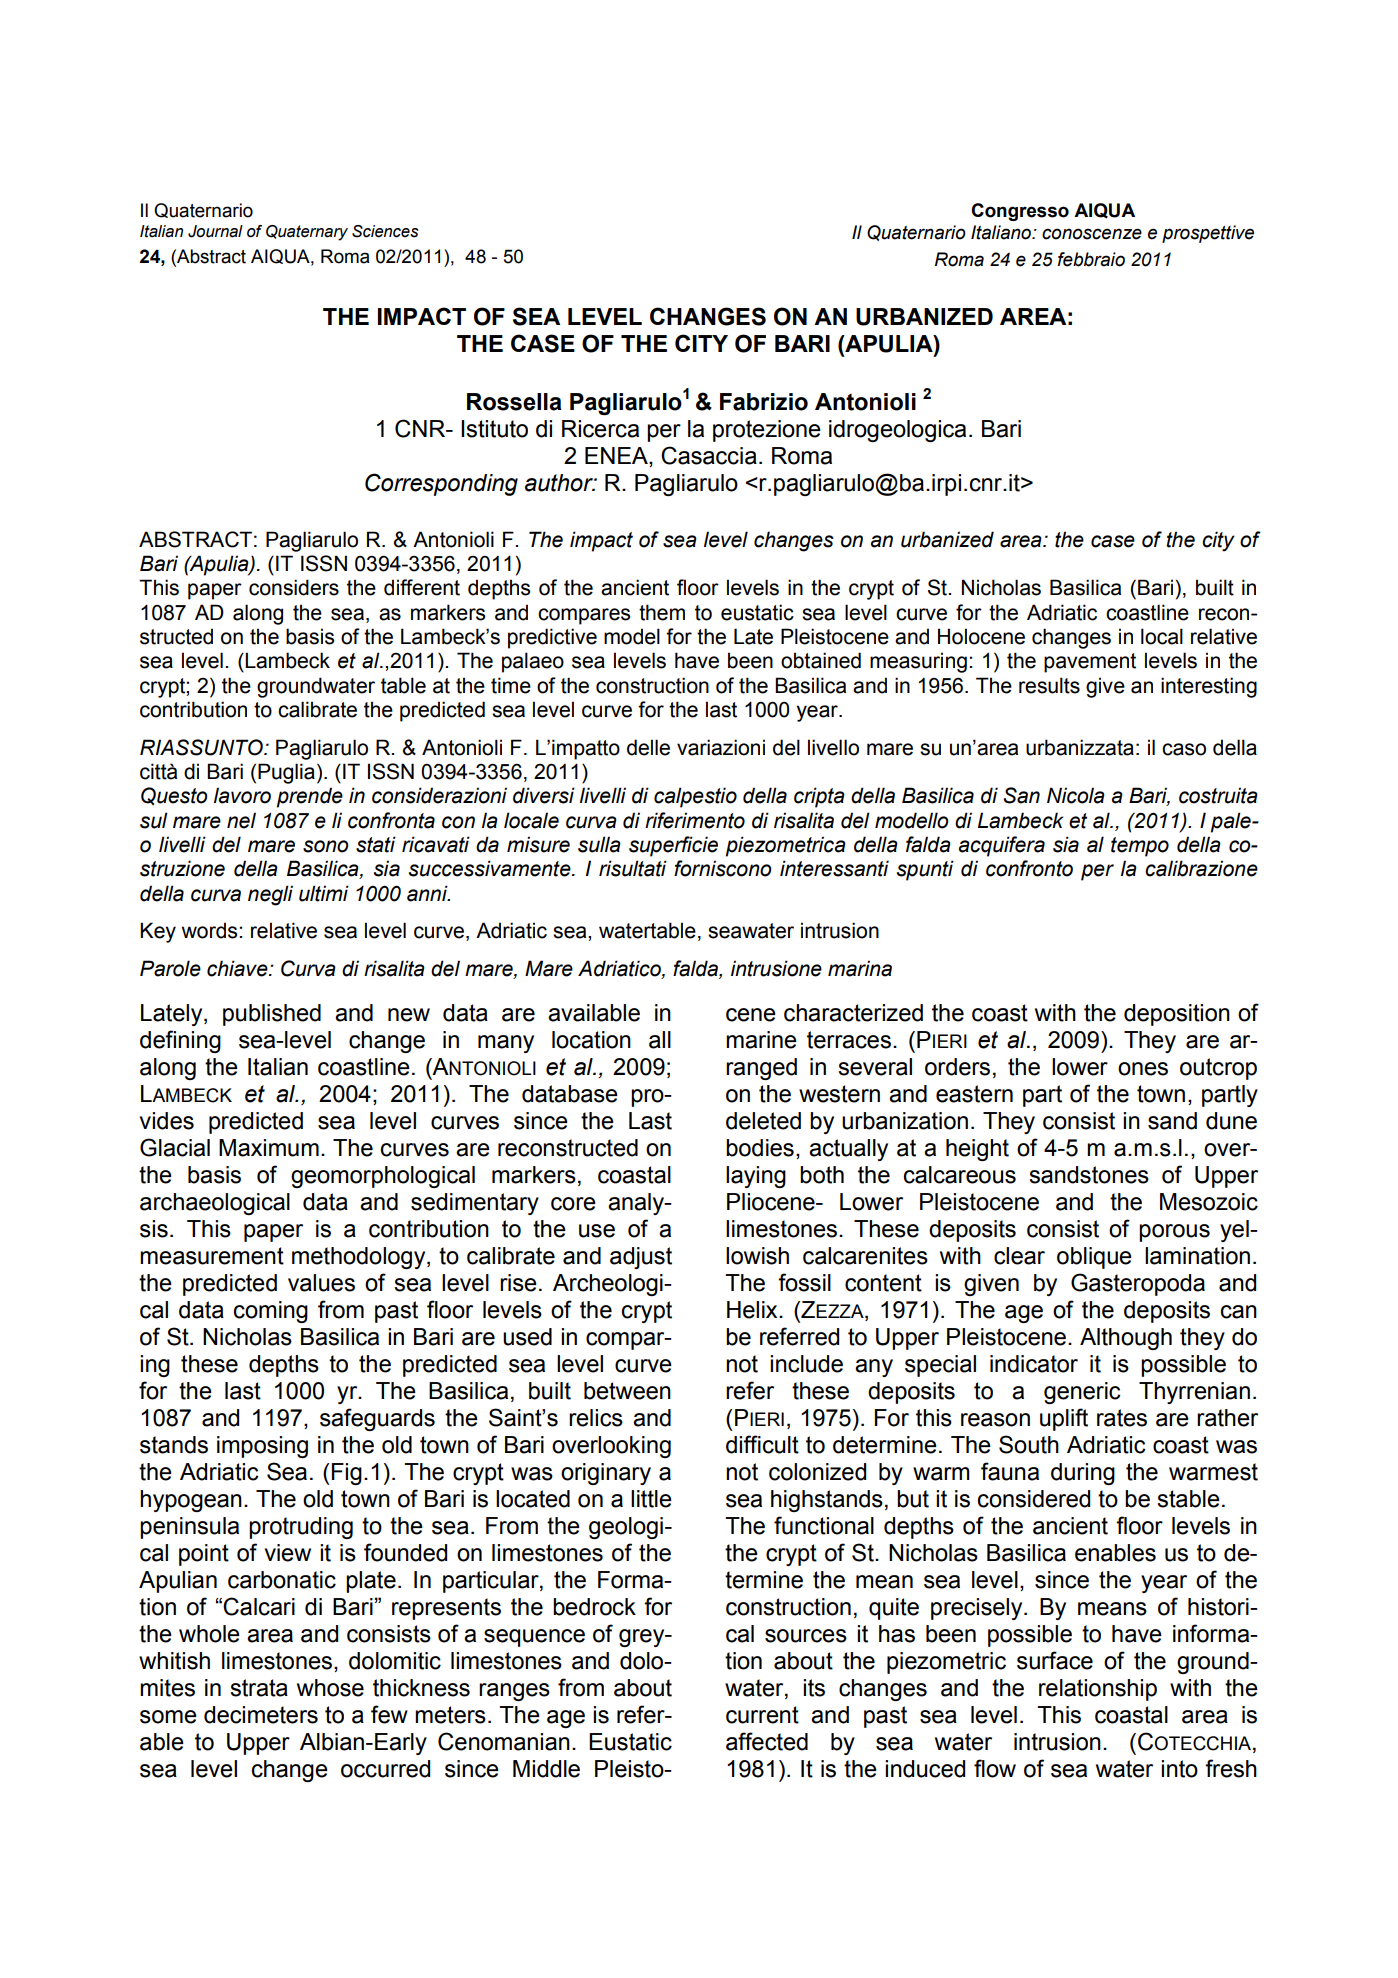 This document has width=1398, height=1978. Describe the element at coordinates (1126, 1339) in the document. I see `Although` at that location.
